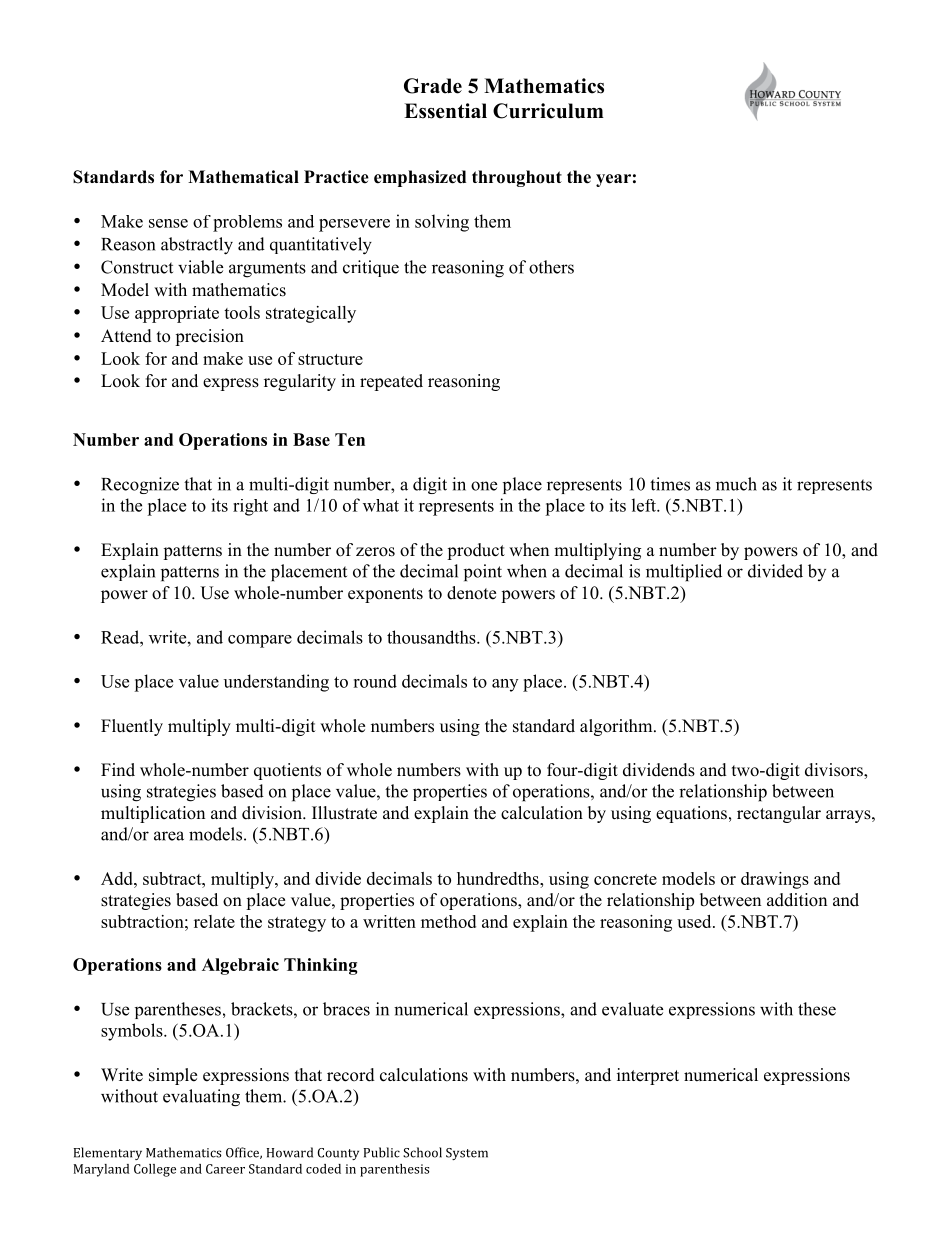 This screenshot has width=952, height=1233. What do you see at coordinates (613, 180) in the screenshot?
I see `year` at bounding box center [613, 180].
